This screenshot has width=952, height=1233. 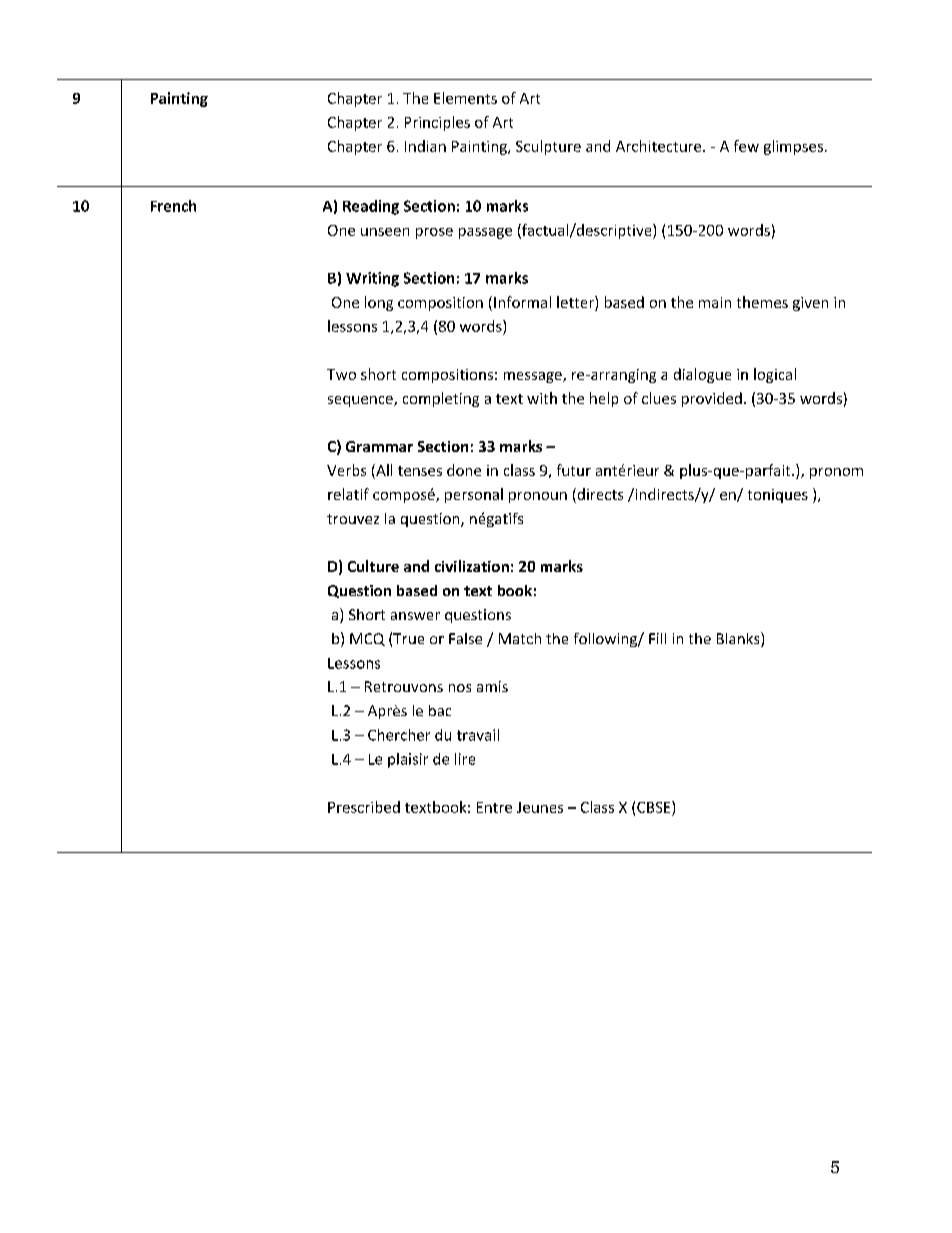 What do you see at coordinates (494, 807) in the screenshot?
I see `Entre` at bounding box center [494, 807].
